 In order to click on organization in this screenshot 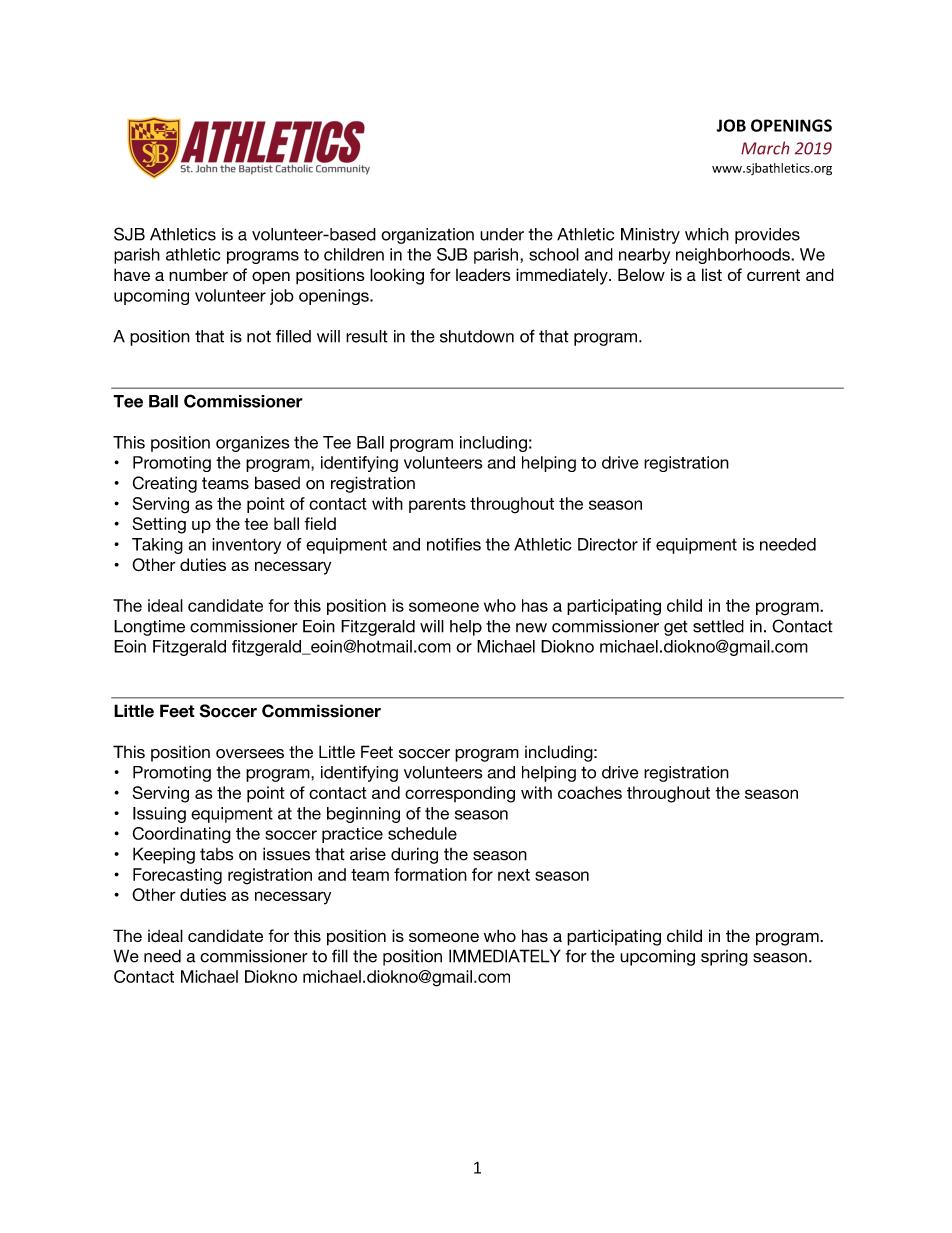, I will do `click(427, 236)`.
